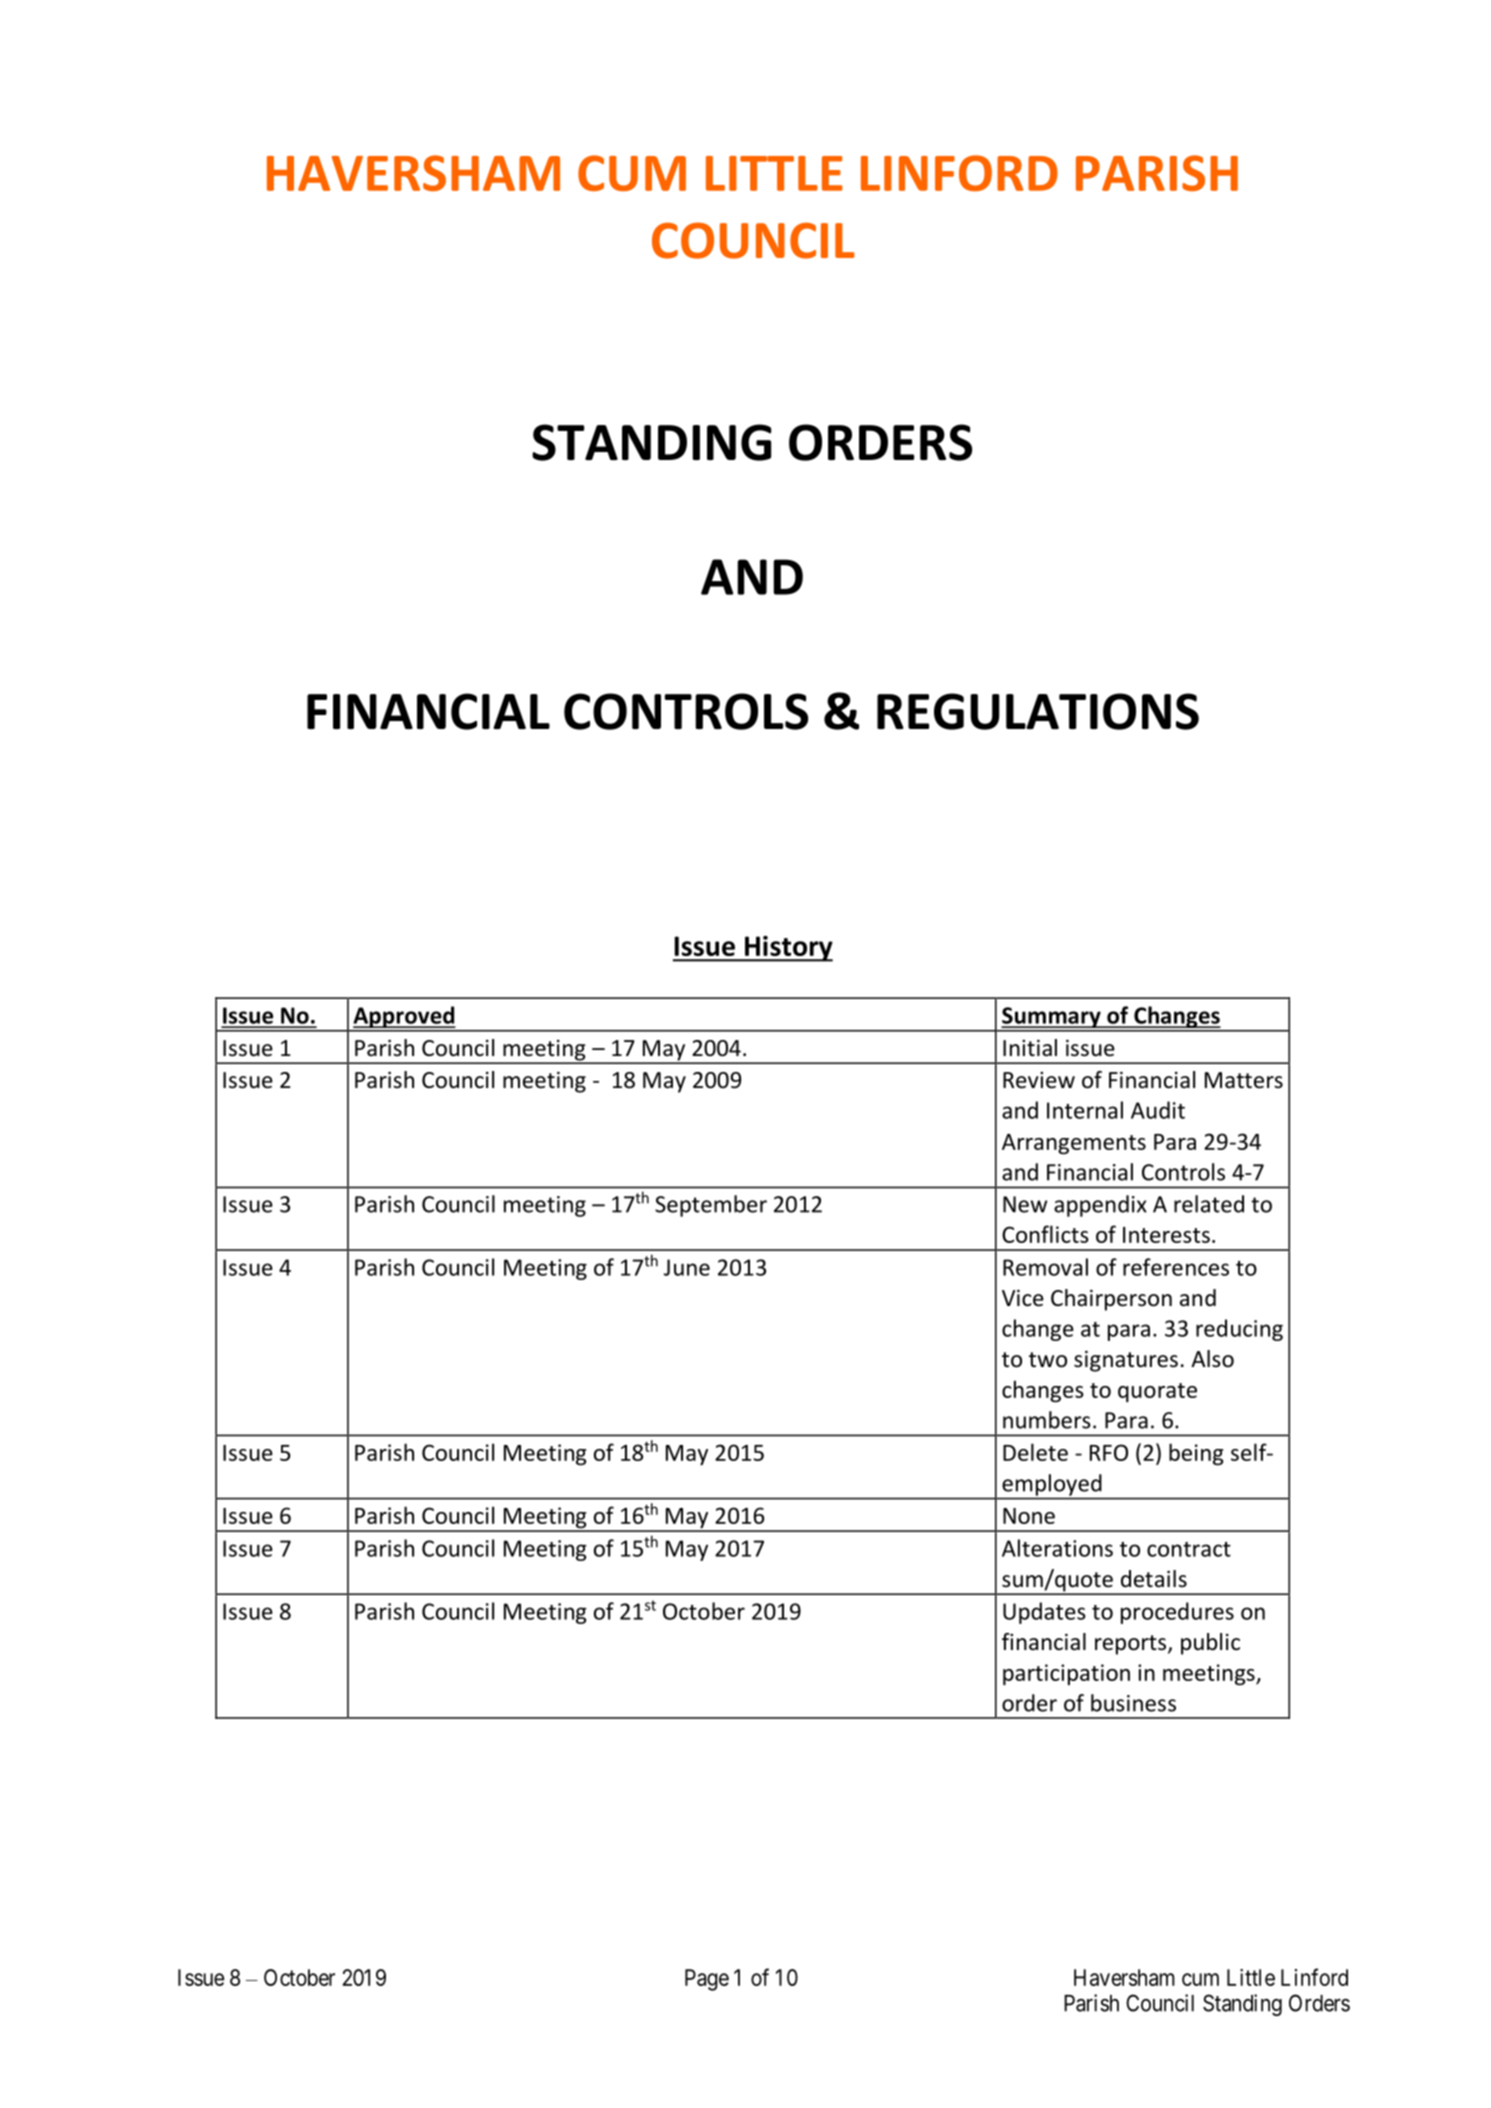  What do you see at coordinates (707, 1980) in the screenshot?
I see `Page` at bounding box center [707, 1980].
